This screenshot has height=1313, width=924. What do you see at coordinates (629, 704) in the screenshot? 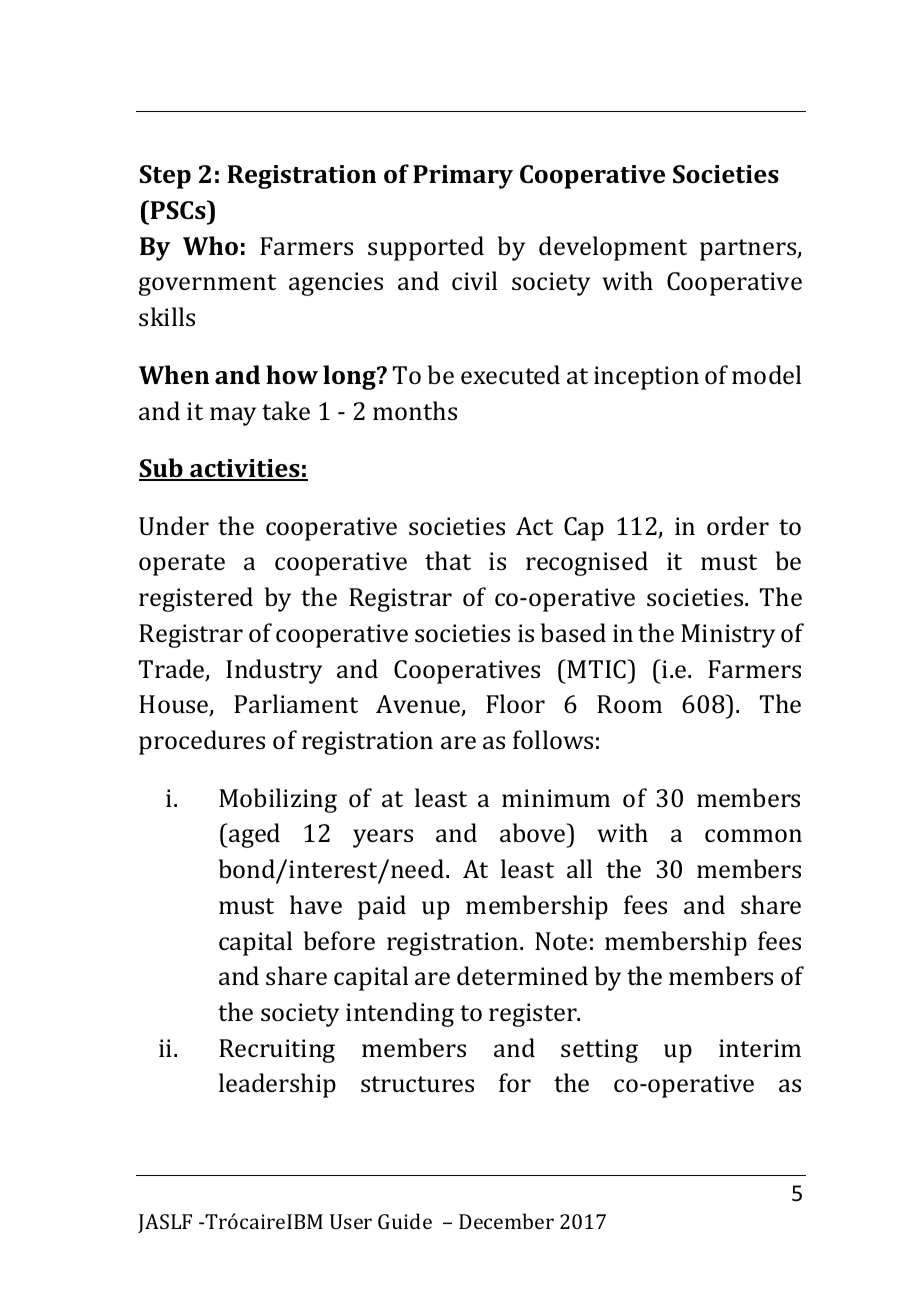
I see `Room` at bounding box center [629, 704].
